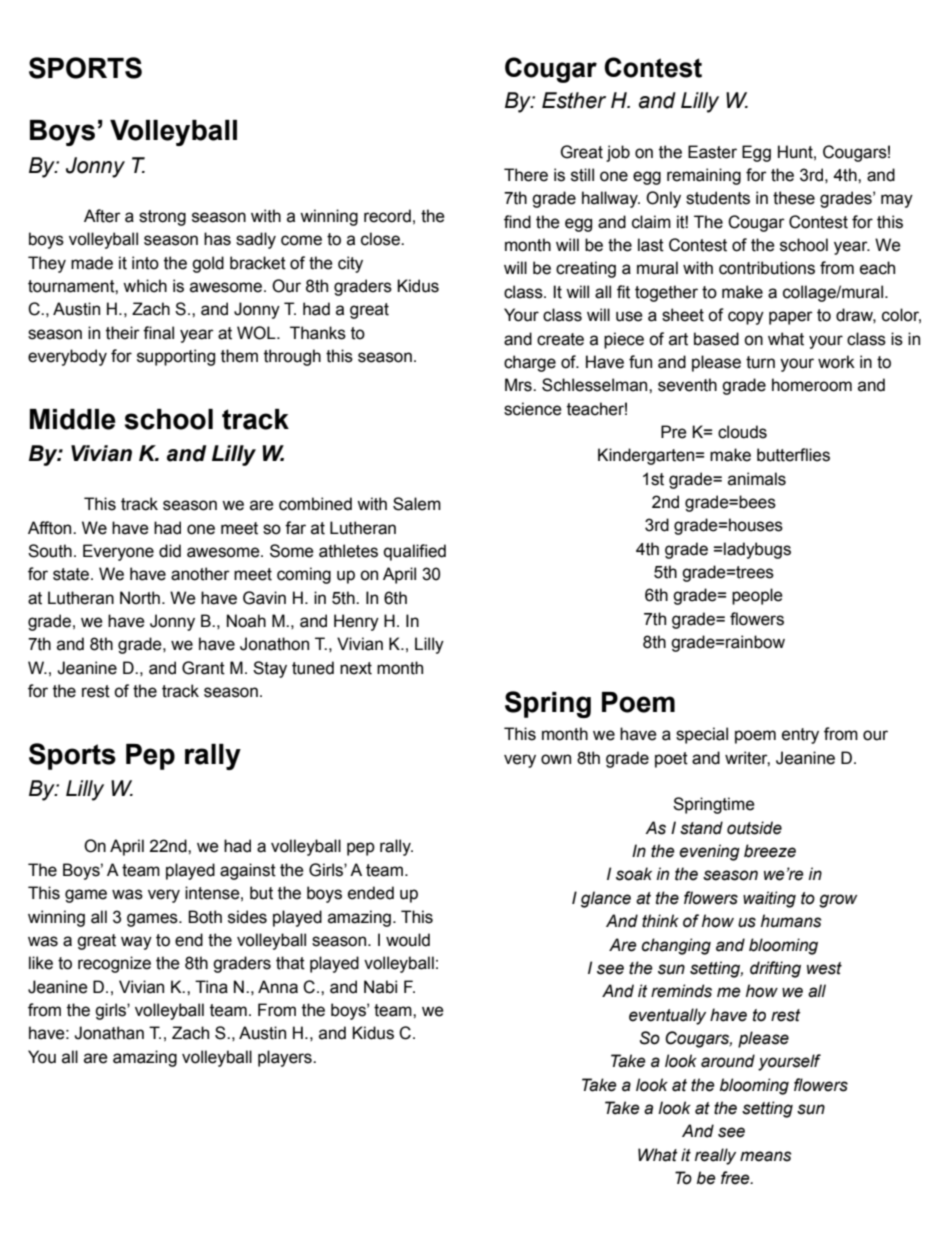  What do you see at coordinates (286, 1058) in the screenshot?
I see `players` at bounding box center [286, 1058].
